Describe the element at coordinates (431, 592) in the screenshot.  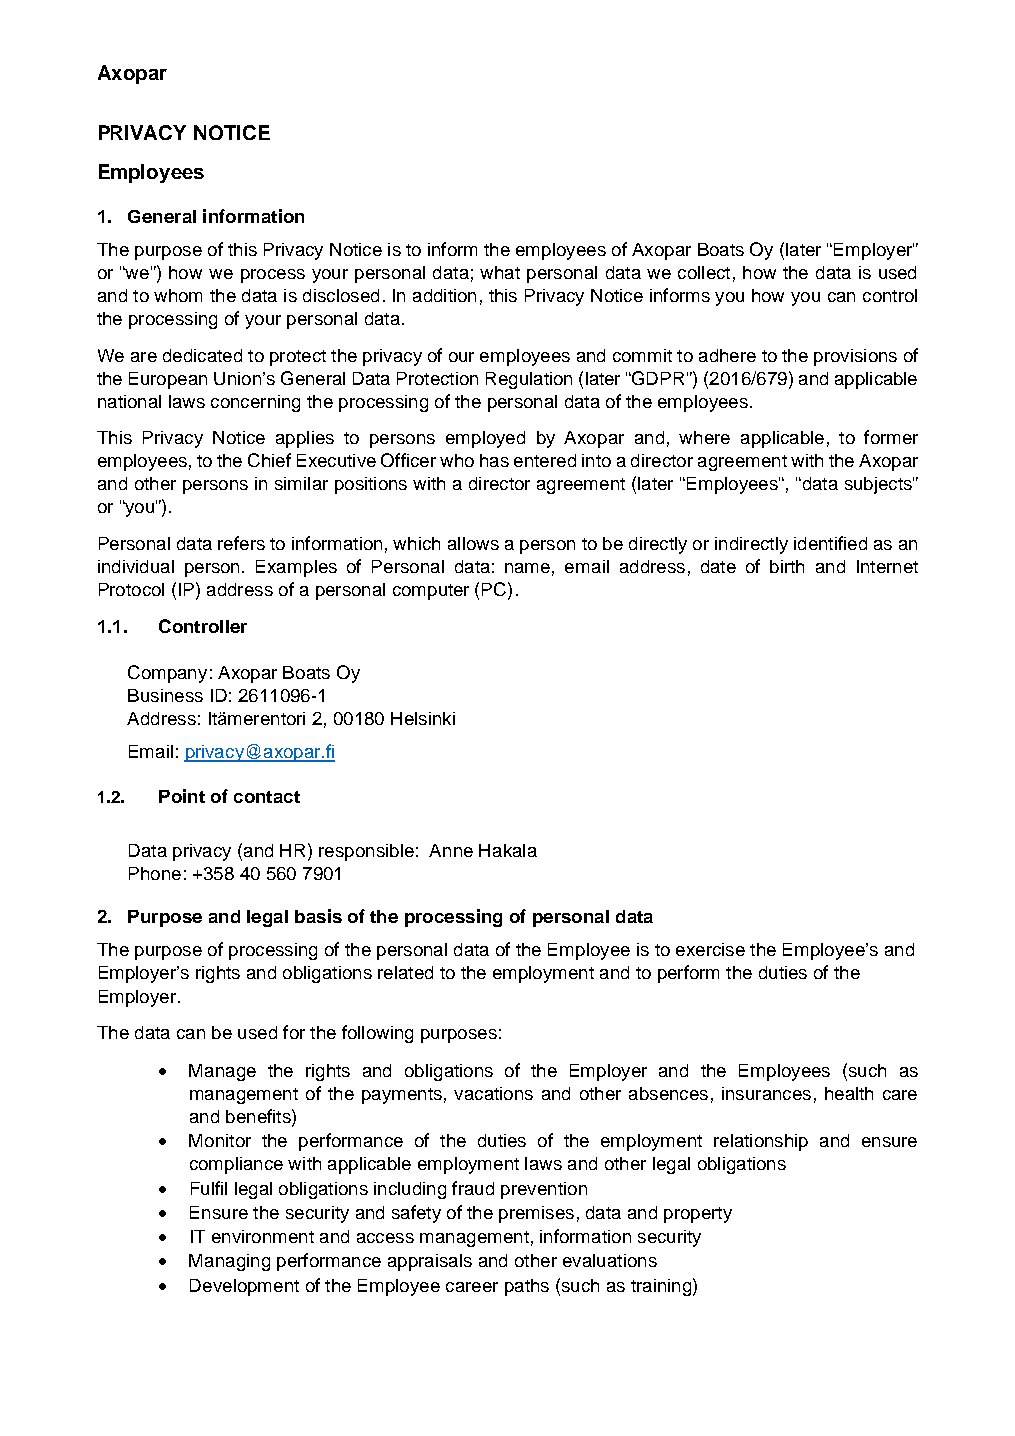
I see `computer` at that location.
